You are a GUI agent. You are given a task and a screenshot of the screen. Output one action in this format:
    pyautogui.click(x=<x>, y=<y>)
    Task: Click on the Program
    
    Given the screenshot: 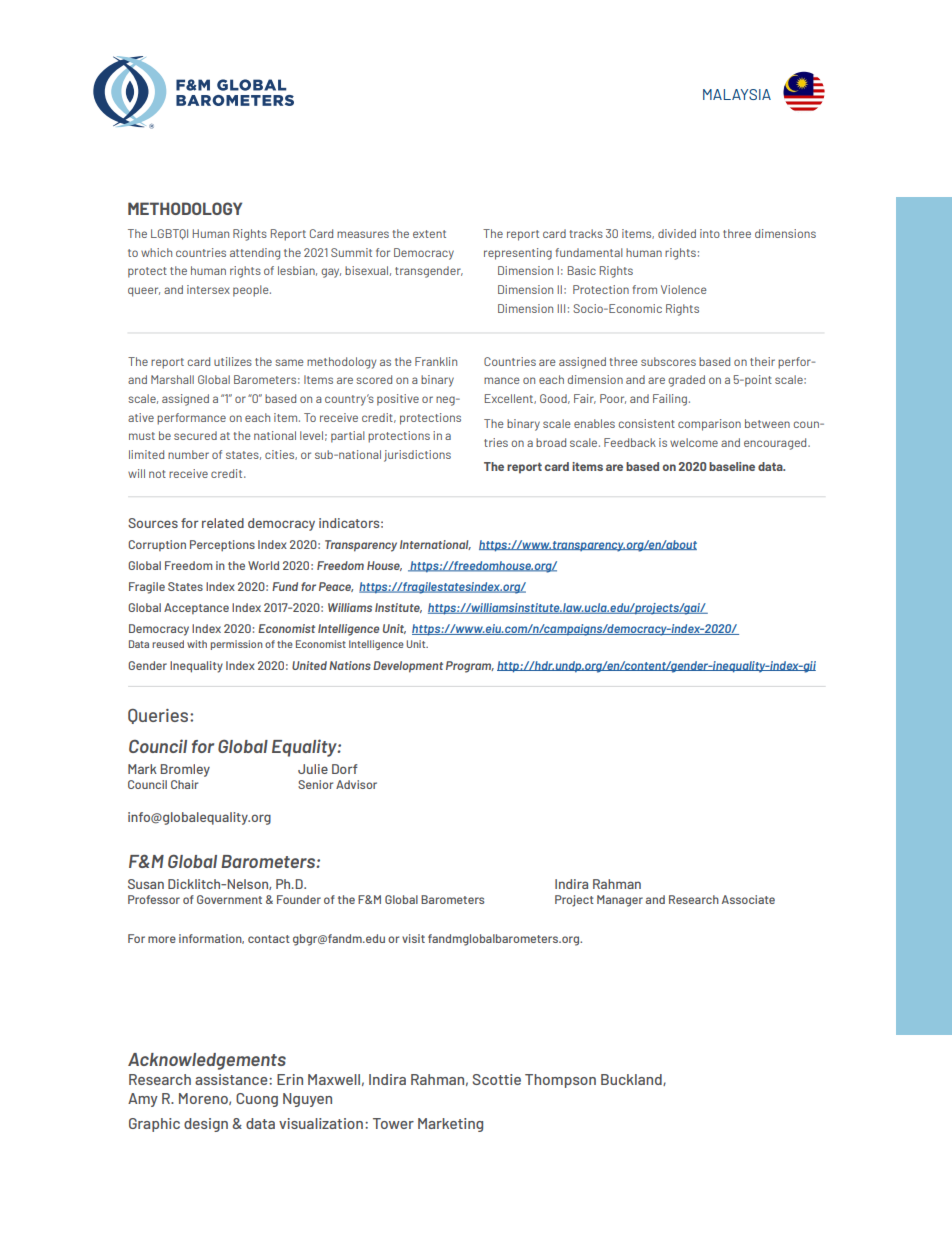 What is the action you would take?
    pyautogui.click(x=470, y=667)
